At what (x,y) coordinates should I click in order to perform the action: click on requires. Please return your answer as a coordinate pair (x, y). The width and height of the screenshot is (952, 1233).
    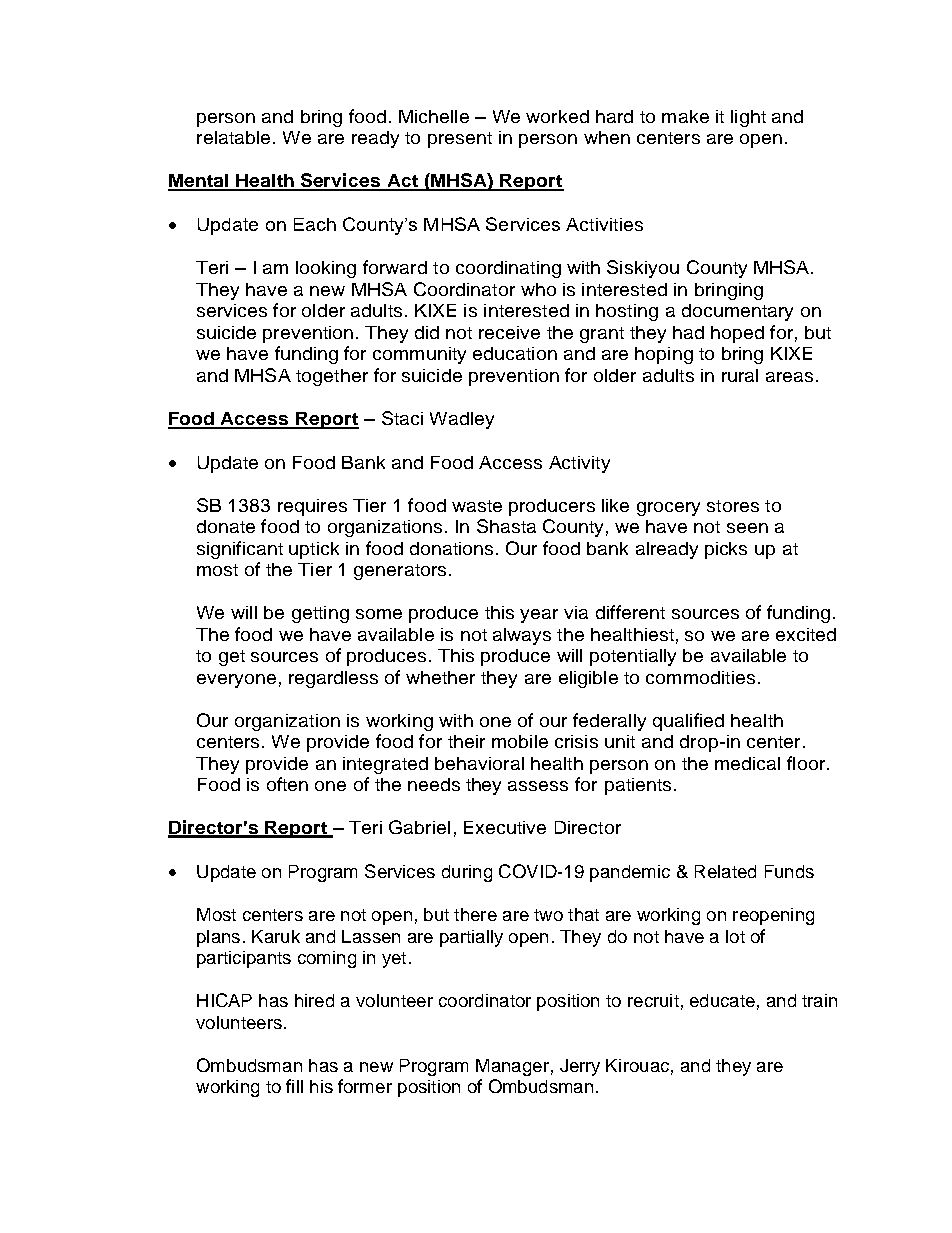
    Looking at the image, I should click on (312, 507).
